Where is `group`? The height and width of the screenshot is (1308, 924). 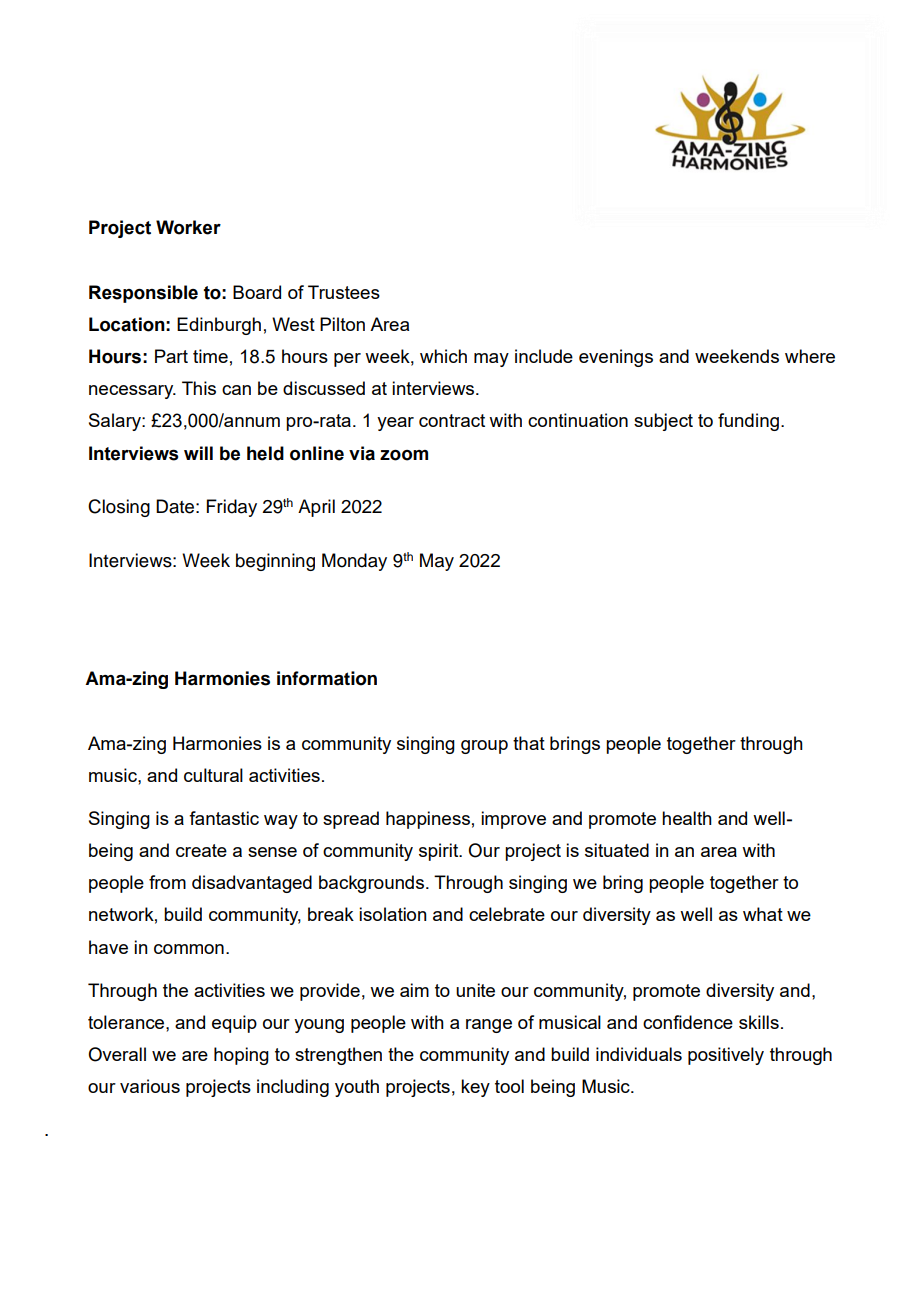 group is located at coordinates (484, 747).
